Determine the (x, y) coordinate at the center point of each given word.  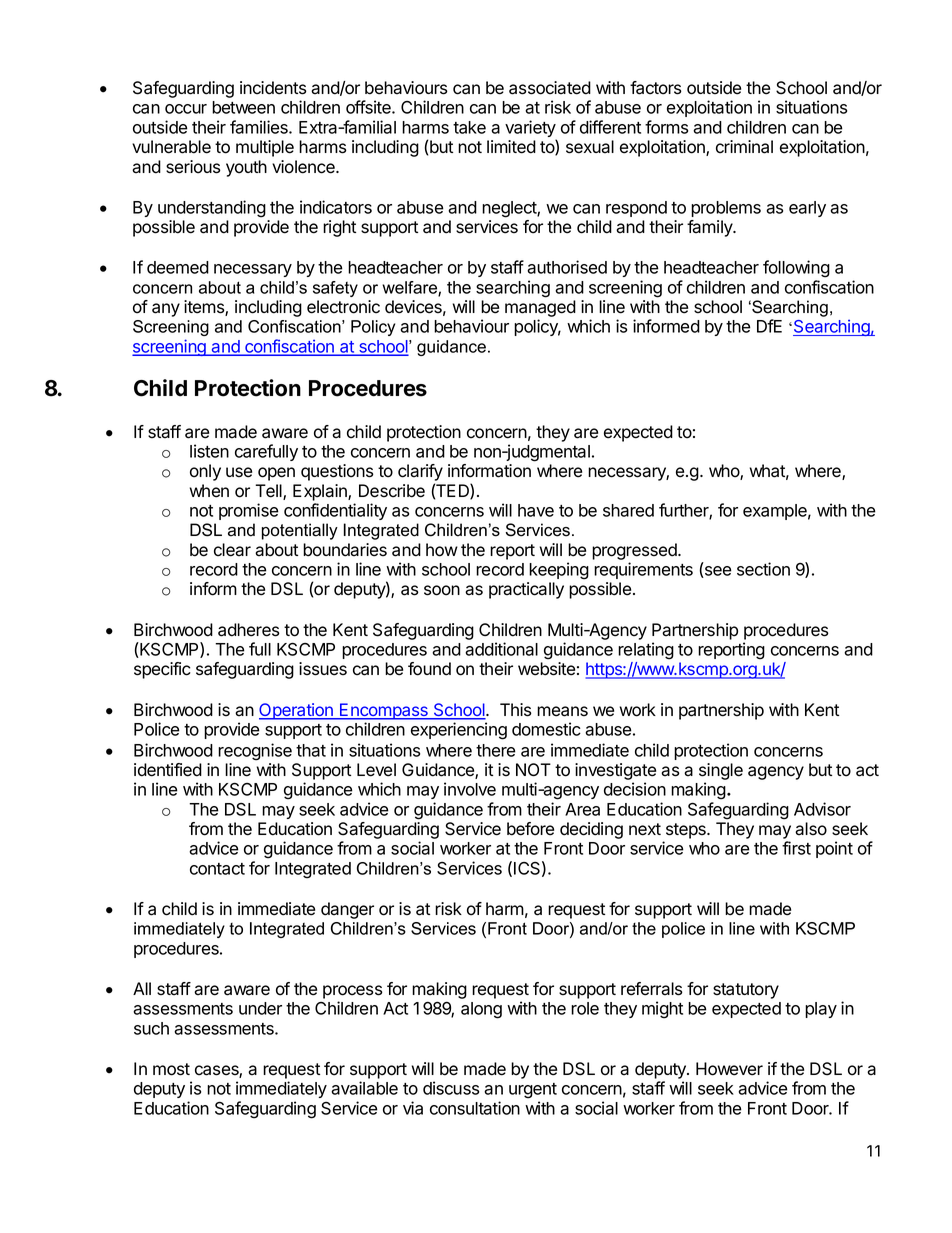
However (729, 1069)
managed (540, 310)
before (530, 829)
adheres (249, 630)
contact (217, 869)
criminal (744, 147)
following (796, 269)
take (469, 127)
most (171, 1069)
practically (526, 590)
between (243, 107)
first (796, 848)
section (763, 569)
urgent (533, 1091)
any (166, 310)
